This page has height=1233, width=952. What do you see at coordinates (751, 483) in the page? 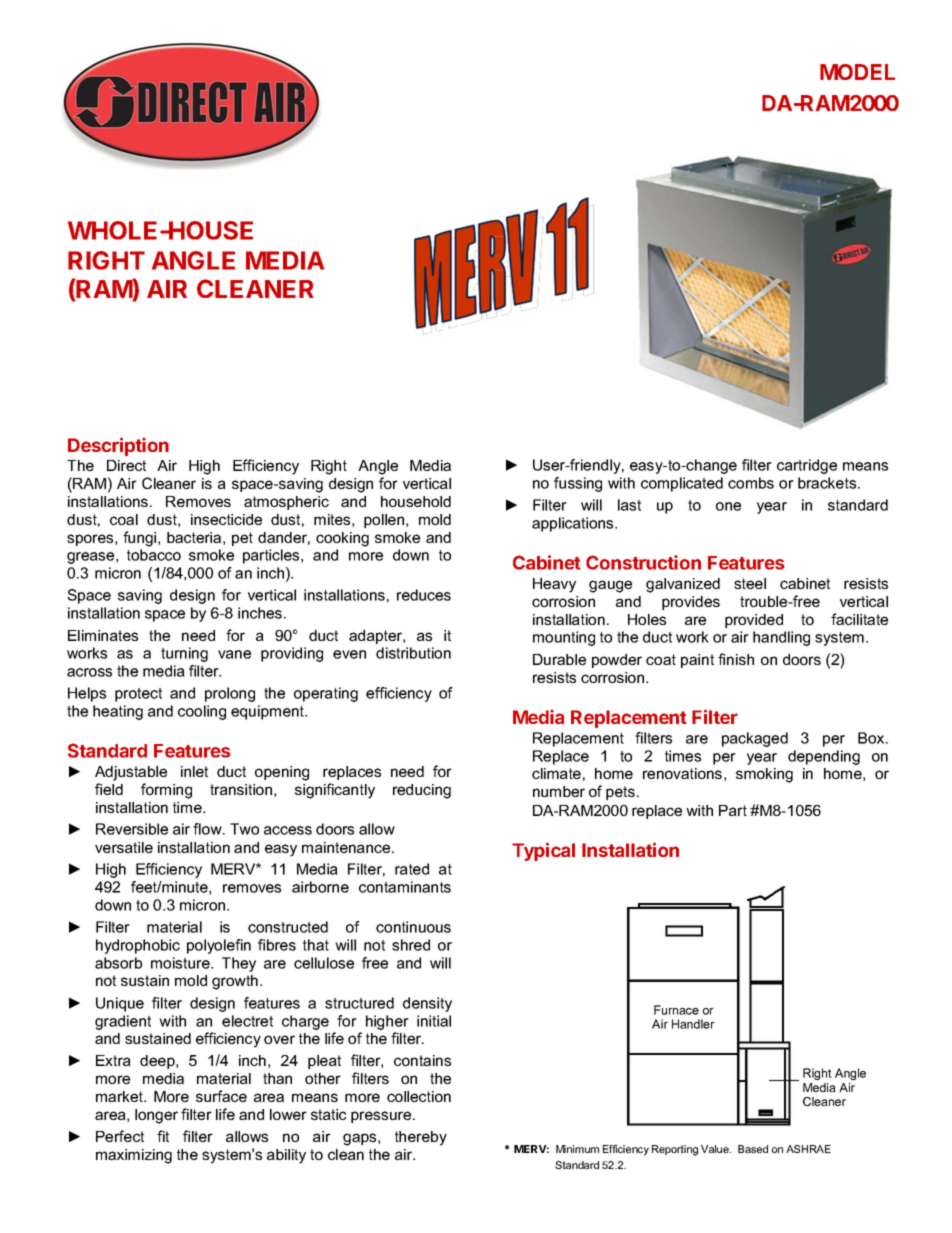
I see `combs` at bounding box center [751, 483].
